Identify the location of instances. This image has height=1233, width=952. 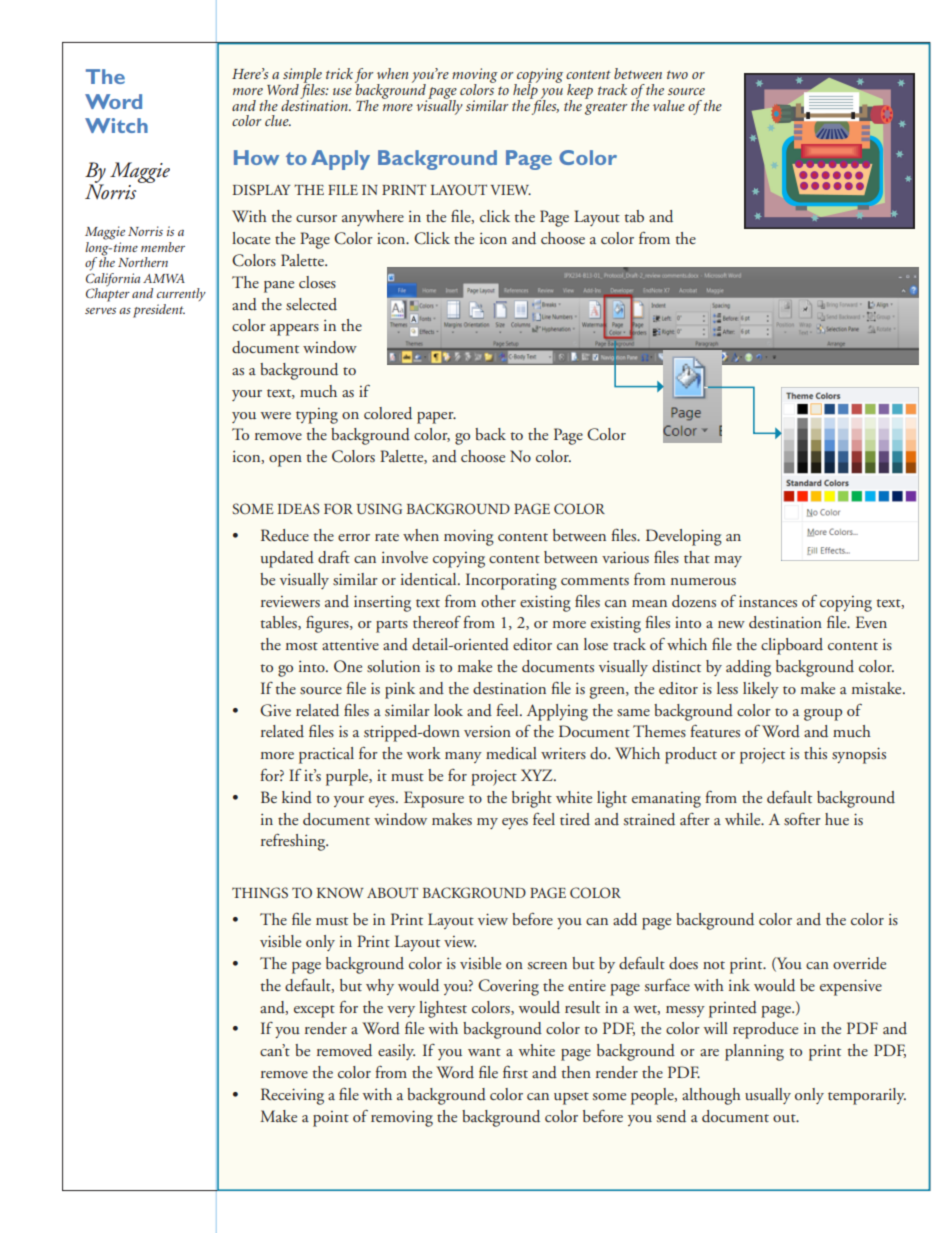
(768, 601).
